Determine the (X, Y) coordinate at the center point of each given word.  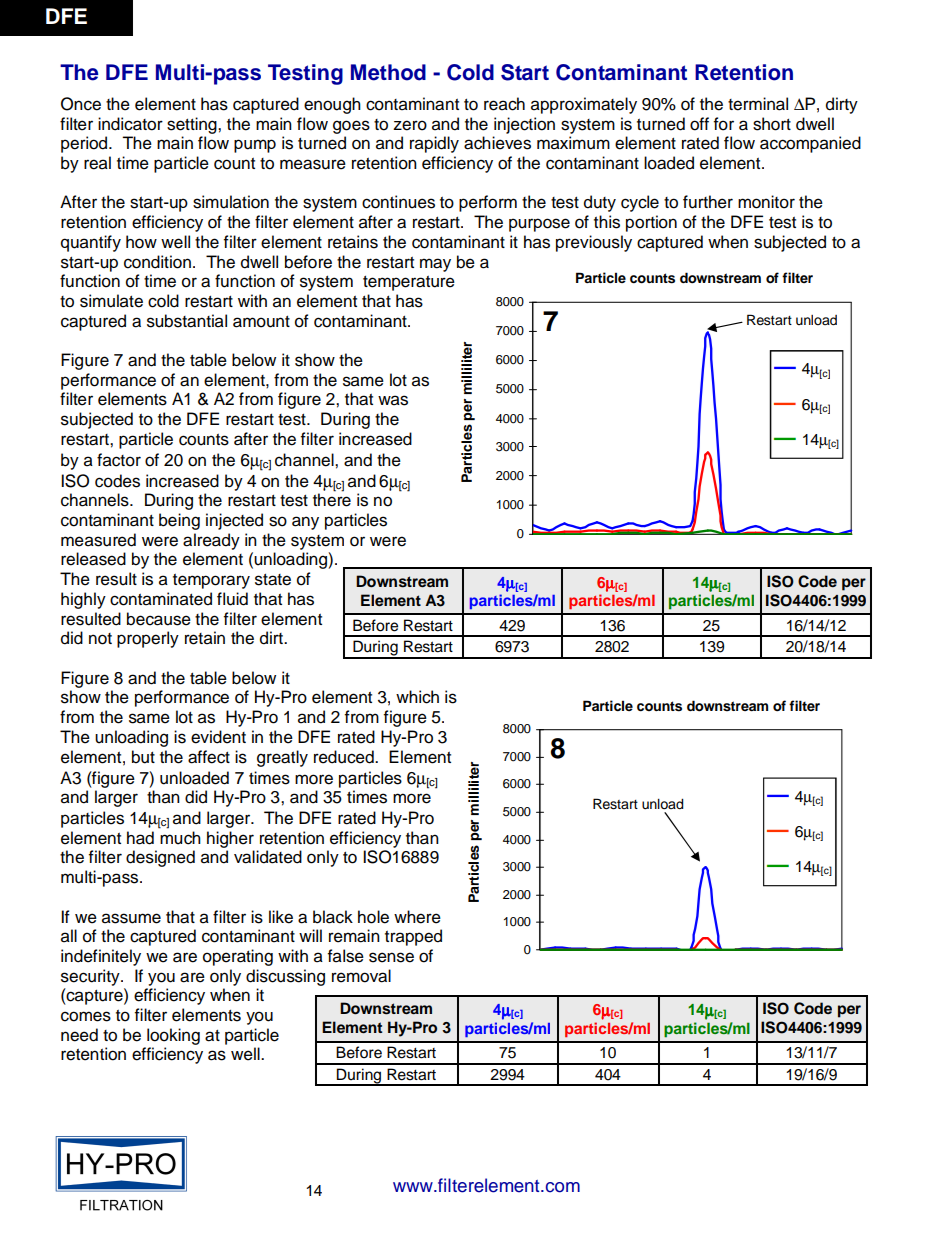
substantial (187, 321)
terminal (758, 104)
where (417, 917)
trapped (413, 937)
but (143, 757)
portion (651, 223)
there (332, 499)
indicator (130, 124)
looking (173, 1036)
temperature (409, 283)
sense (391, 957)
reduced (345, 757)
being (179, 521)
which (417, 697)
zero (410, 125)
